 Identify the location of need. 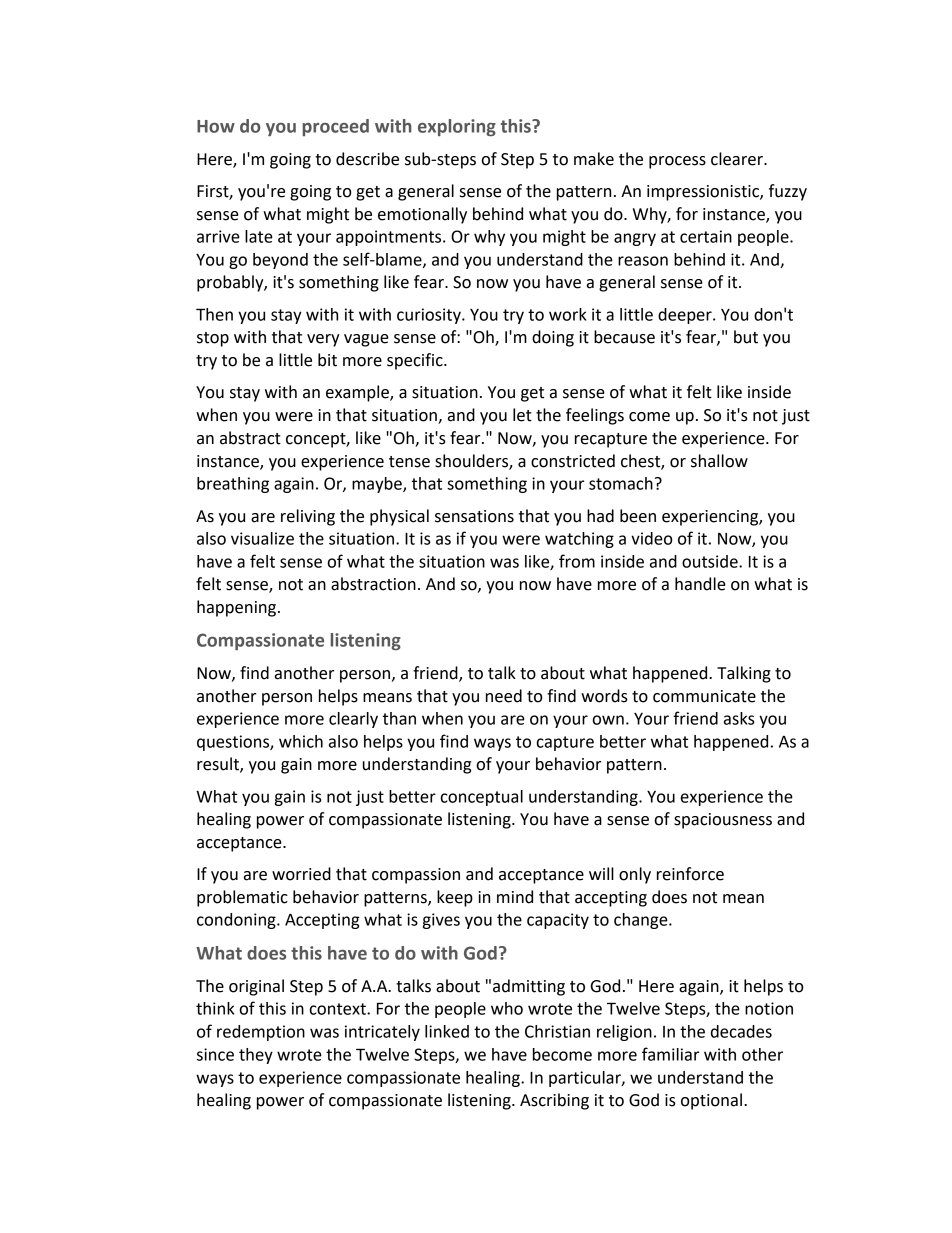
(504, 696).
